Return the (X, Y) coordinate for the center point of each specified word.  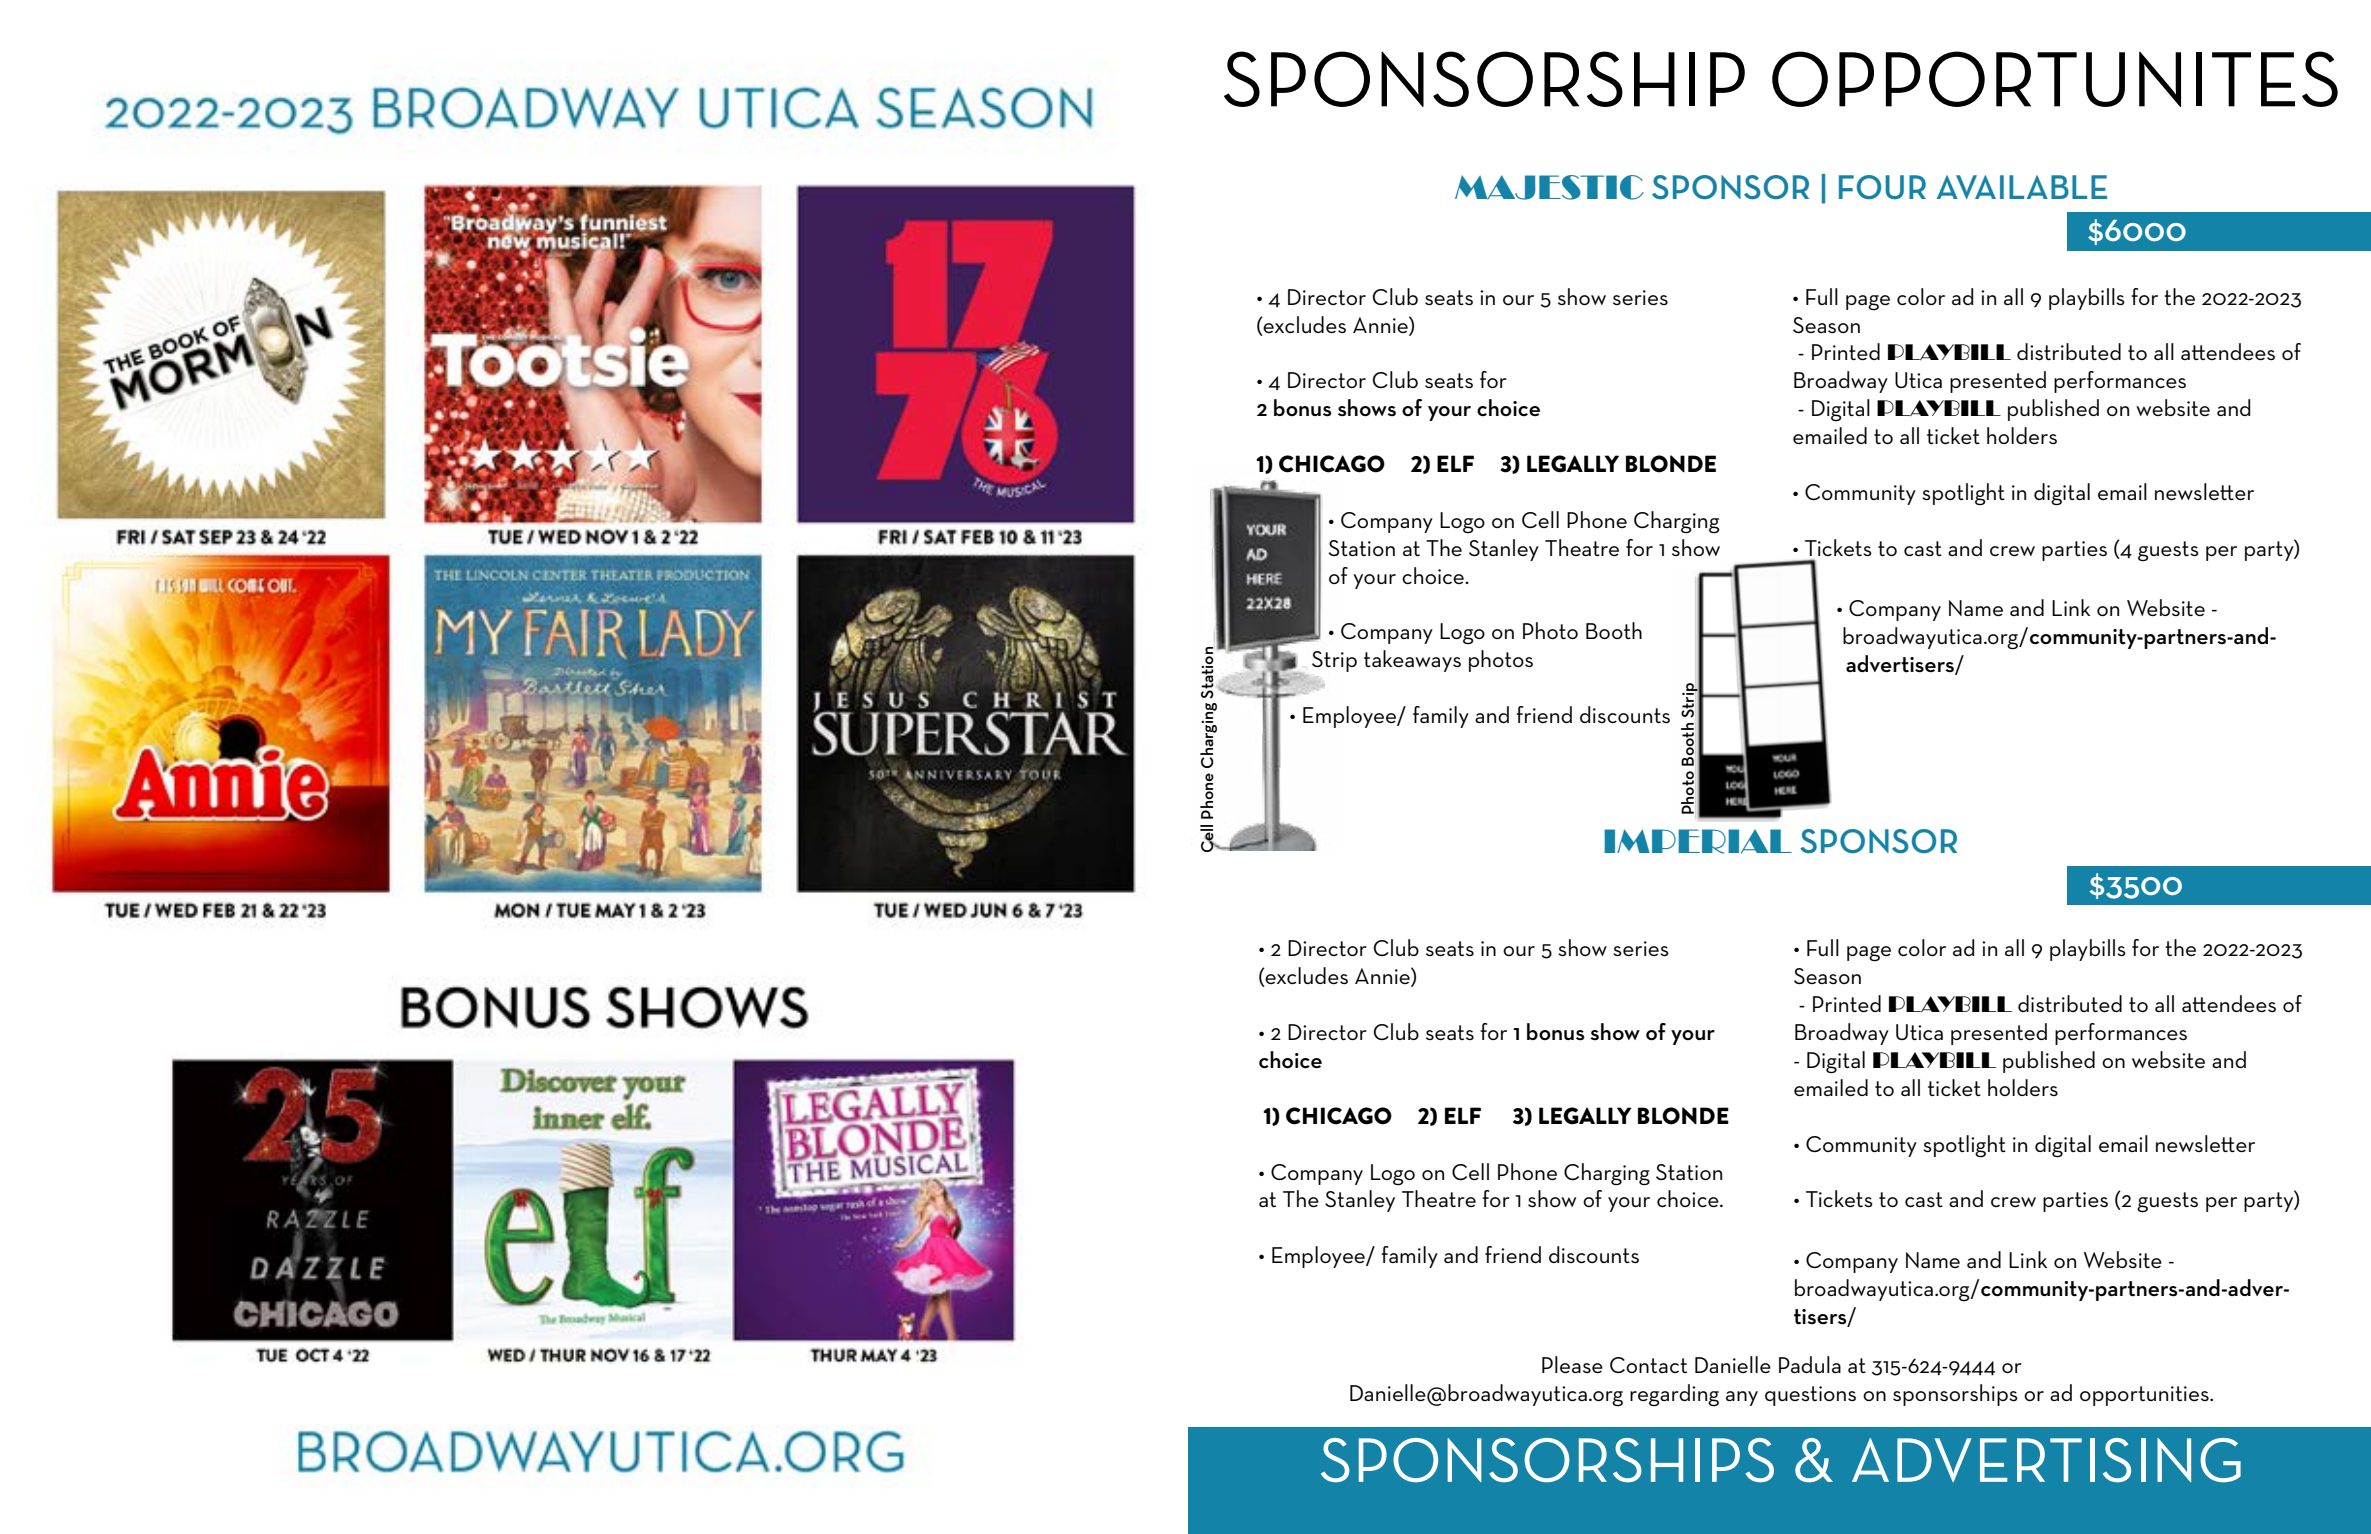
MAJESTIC (1549, 187)
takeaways (1412, 661)
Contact (1648, 1365)
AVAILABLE (2022, 187)
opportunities (2145, 1396)
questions (1810, 1396)
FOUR (1882, 187)
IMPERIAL (1698, 841)
